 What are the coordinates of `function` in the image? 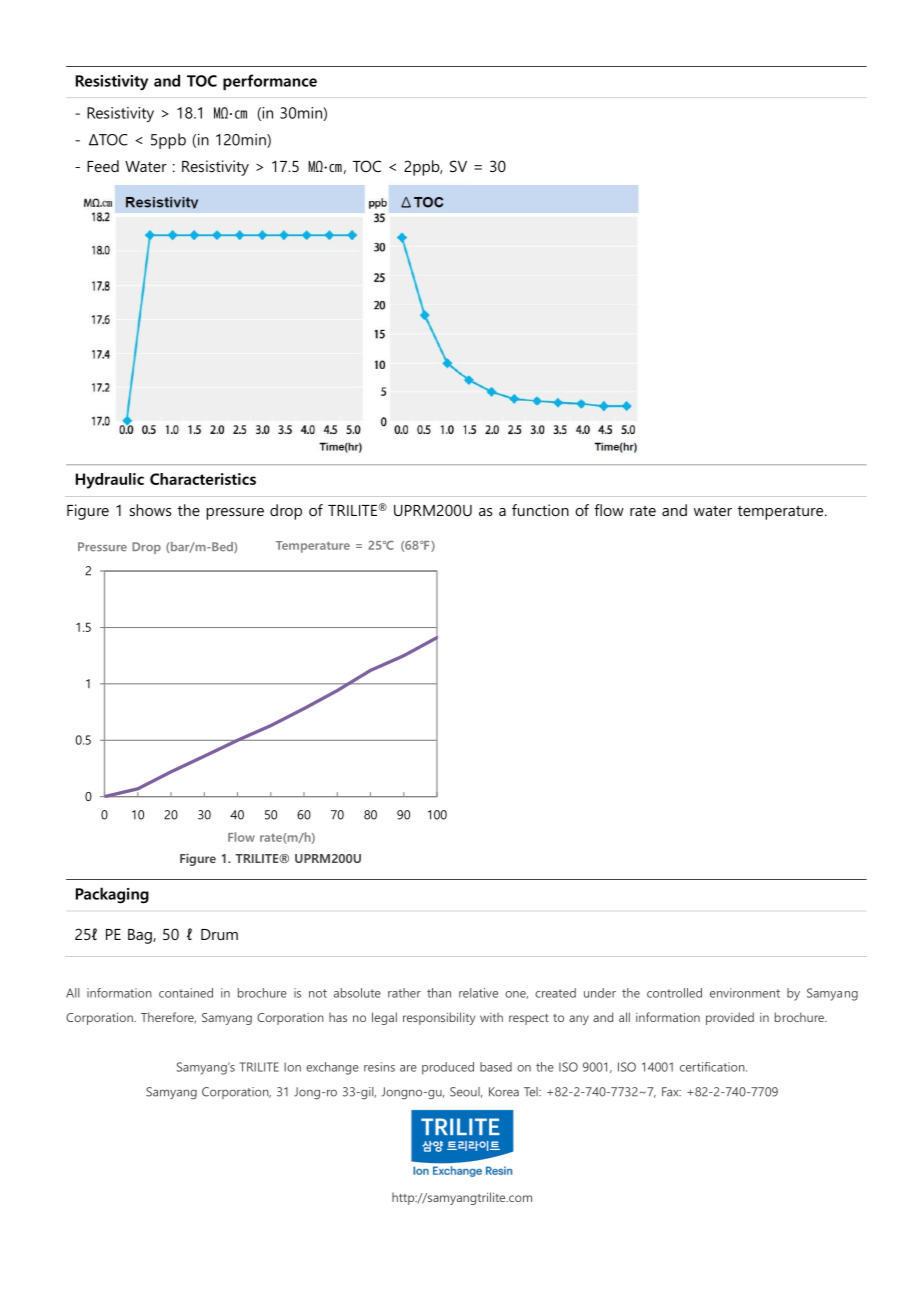 It's located at (540, 510).
